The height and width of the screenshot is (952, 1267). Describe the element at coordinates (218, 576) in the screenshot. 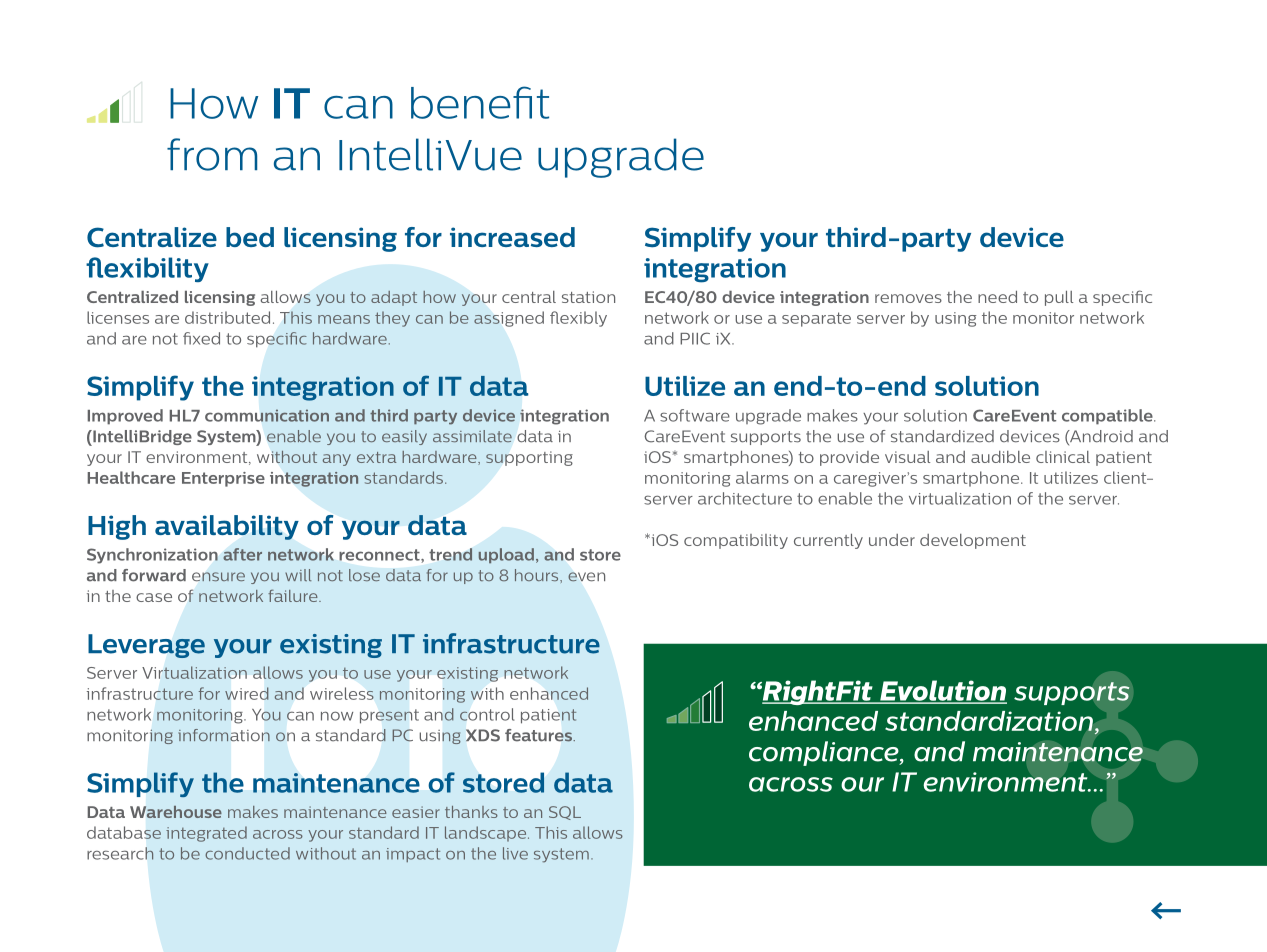

I see `ensure` at that location.
